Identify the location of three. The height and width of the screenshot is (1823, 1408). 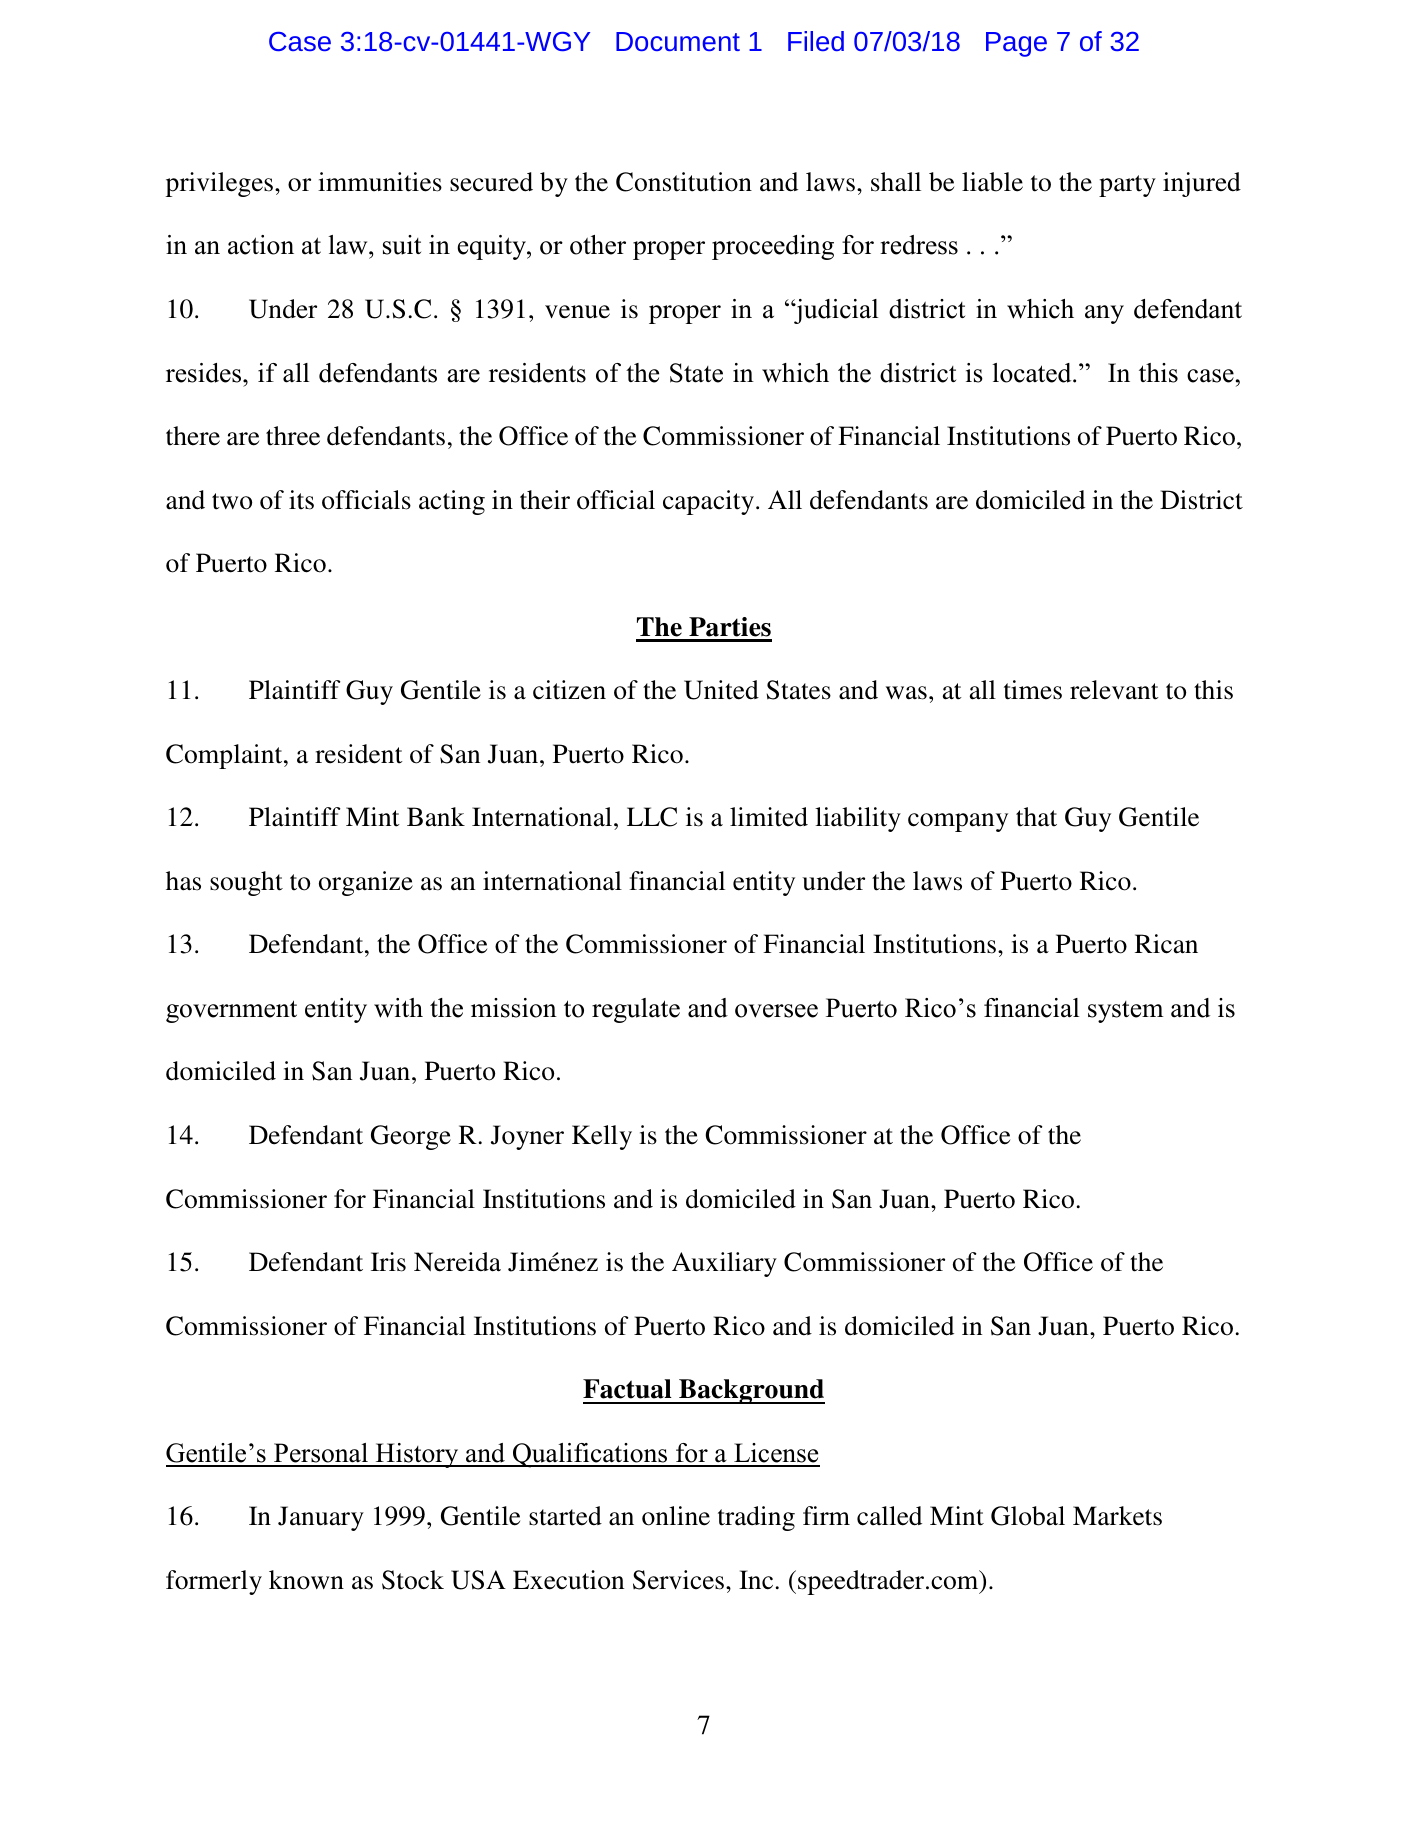
(293, 436).
